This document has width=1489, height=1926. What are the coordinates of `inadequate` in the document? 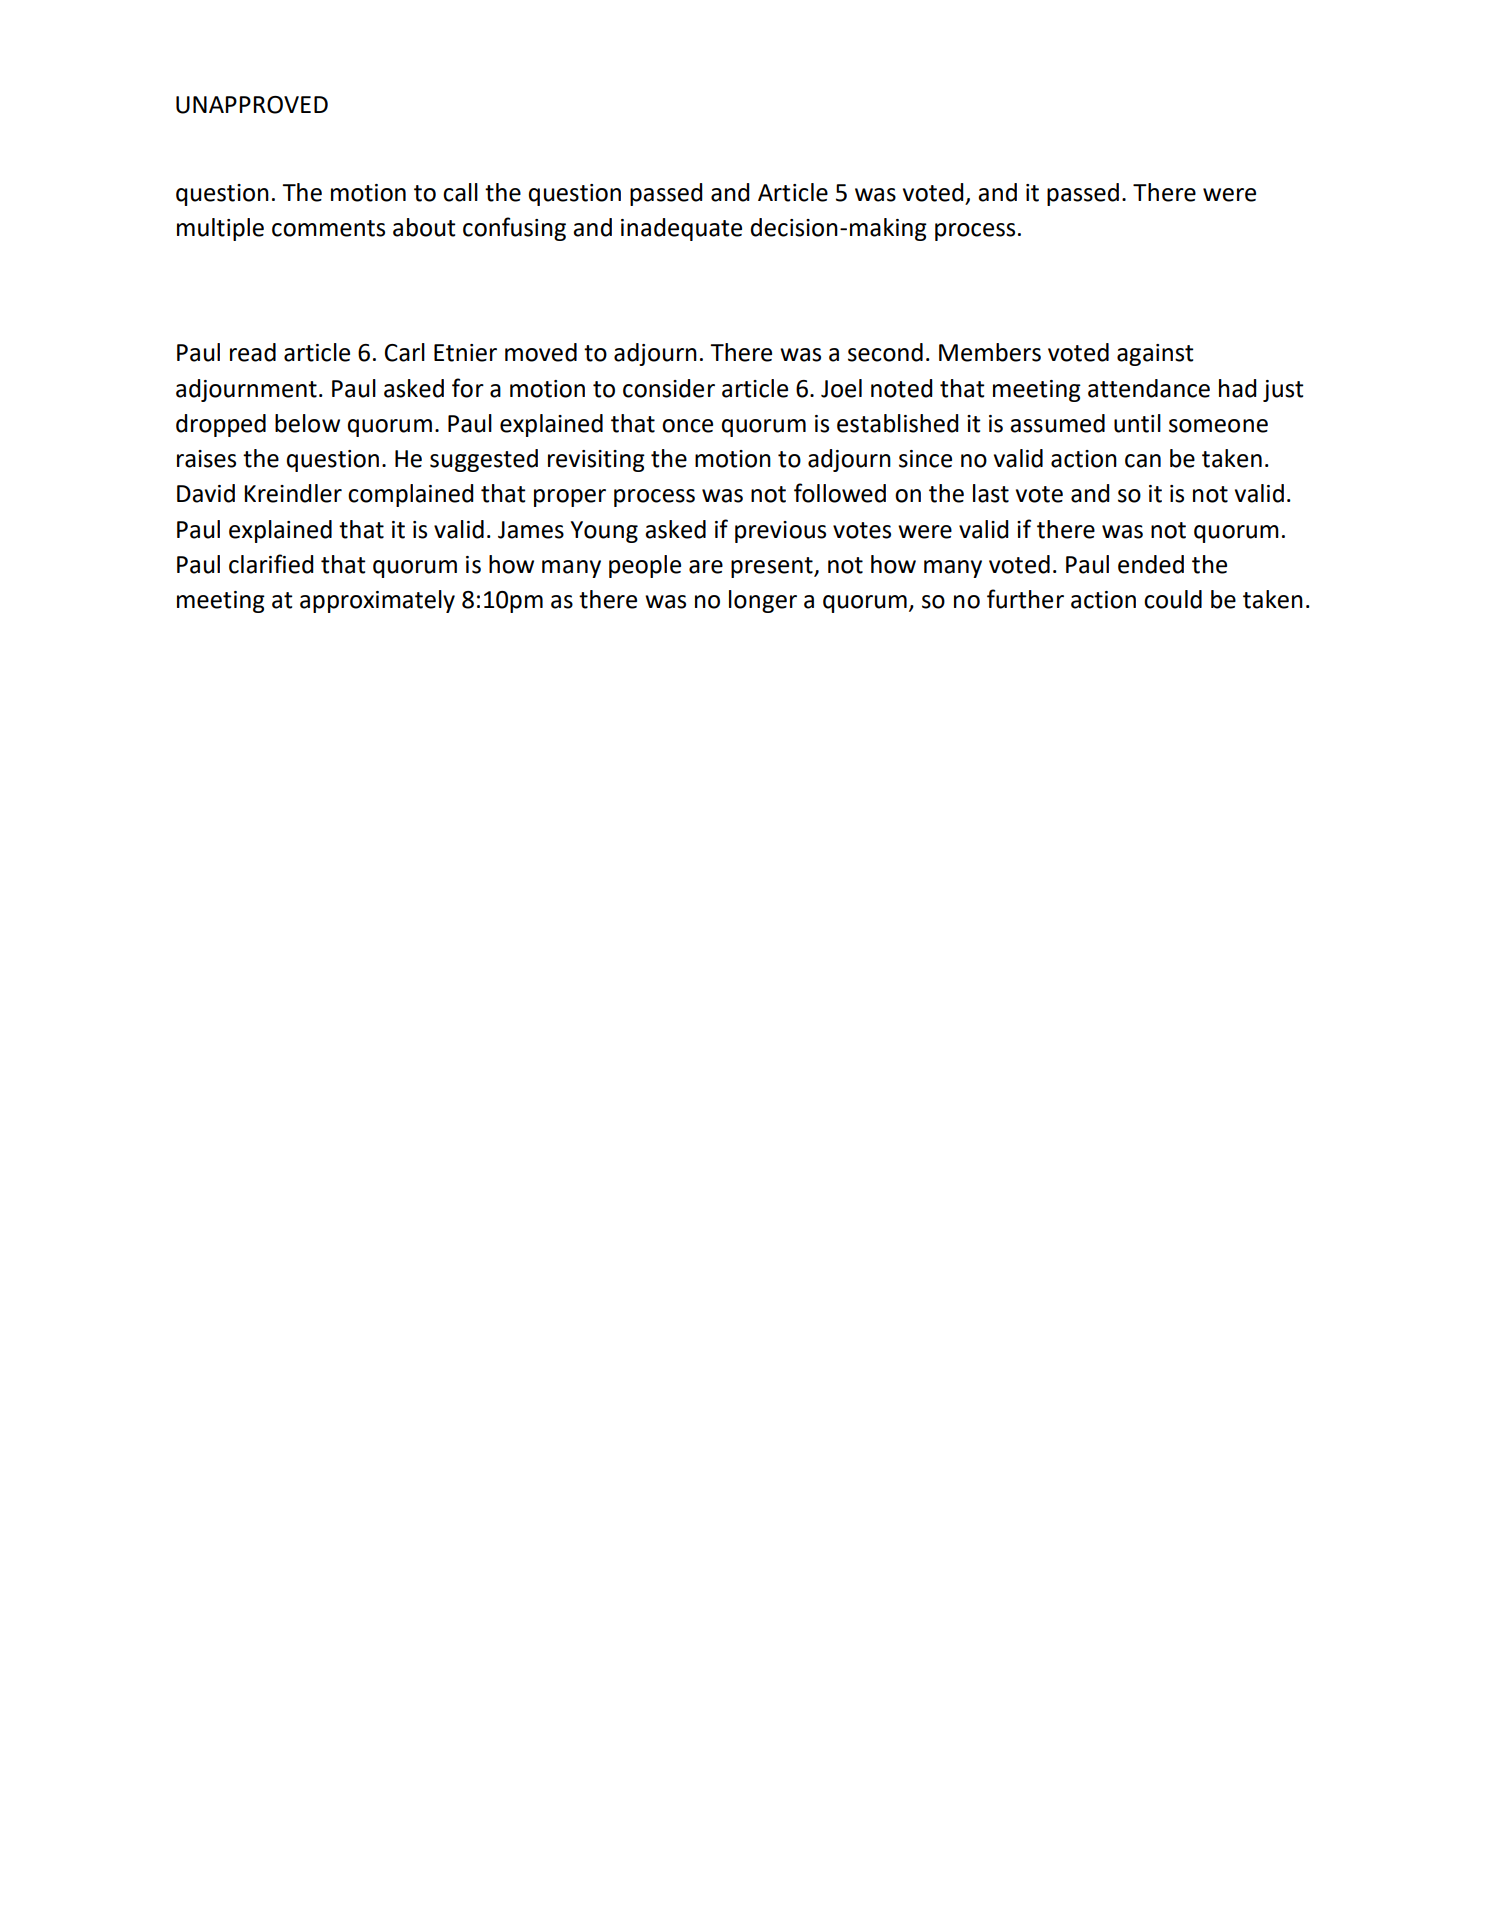 It's located at (681, 229).
